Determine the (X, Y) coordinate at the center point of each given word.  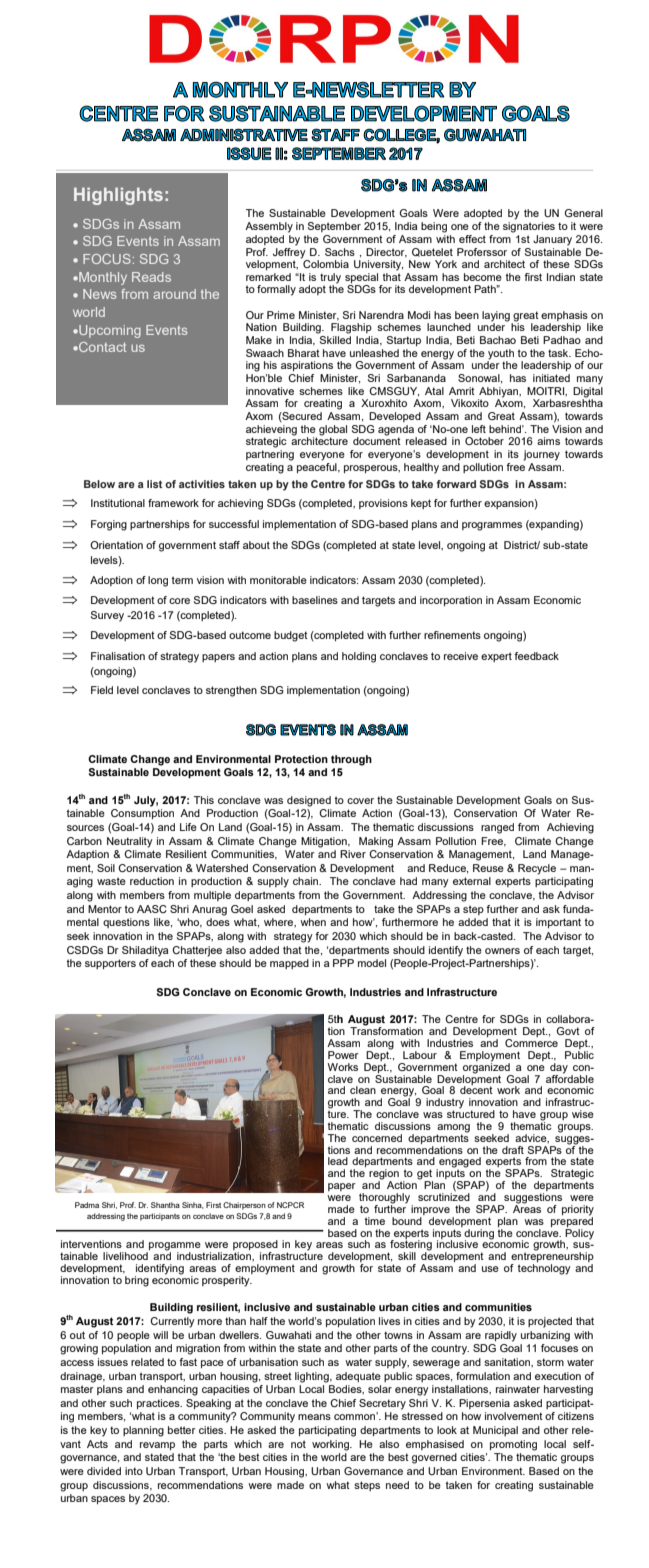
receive (461, 656)
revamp (157, 1446)
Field (102, 690)
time (375, 1221)
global (333, 430)
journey (541, 455)
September (334, 227)
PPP (343, 963)
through (351, 760)
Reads (151, 277)
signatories (529, 227)
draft (513, 1150)
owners (502, 951)
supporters (110, 964)
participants (160, 1217)
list (154, 484)
